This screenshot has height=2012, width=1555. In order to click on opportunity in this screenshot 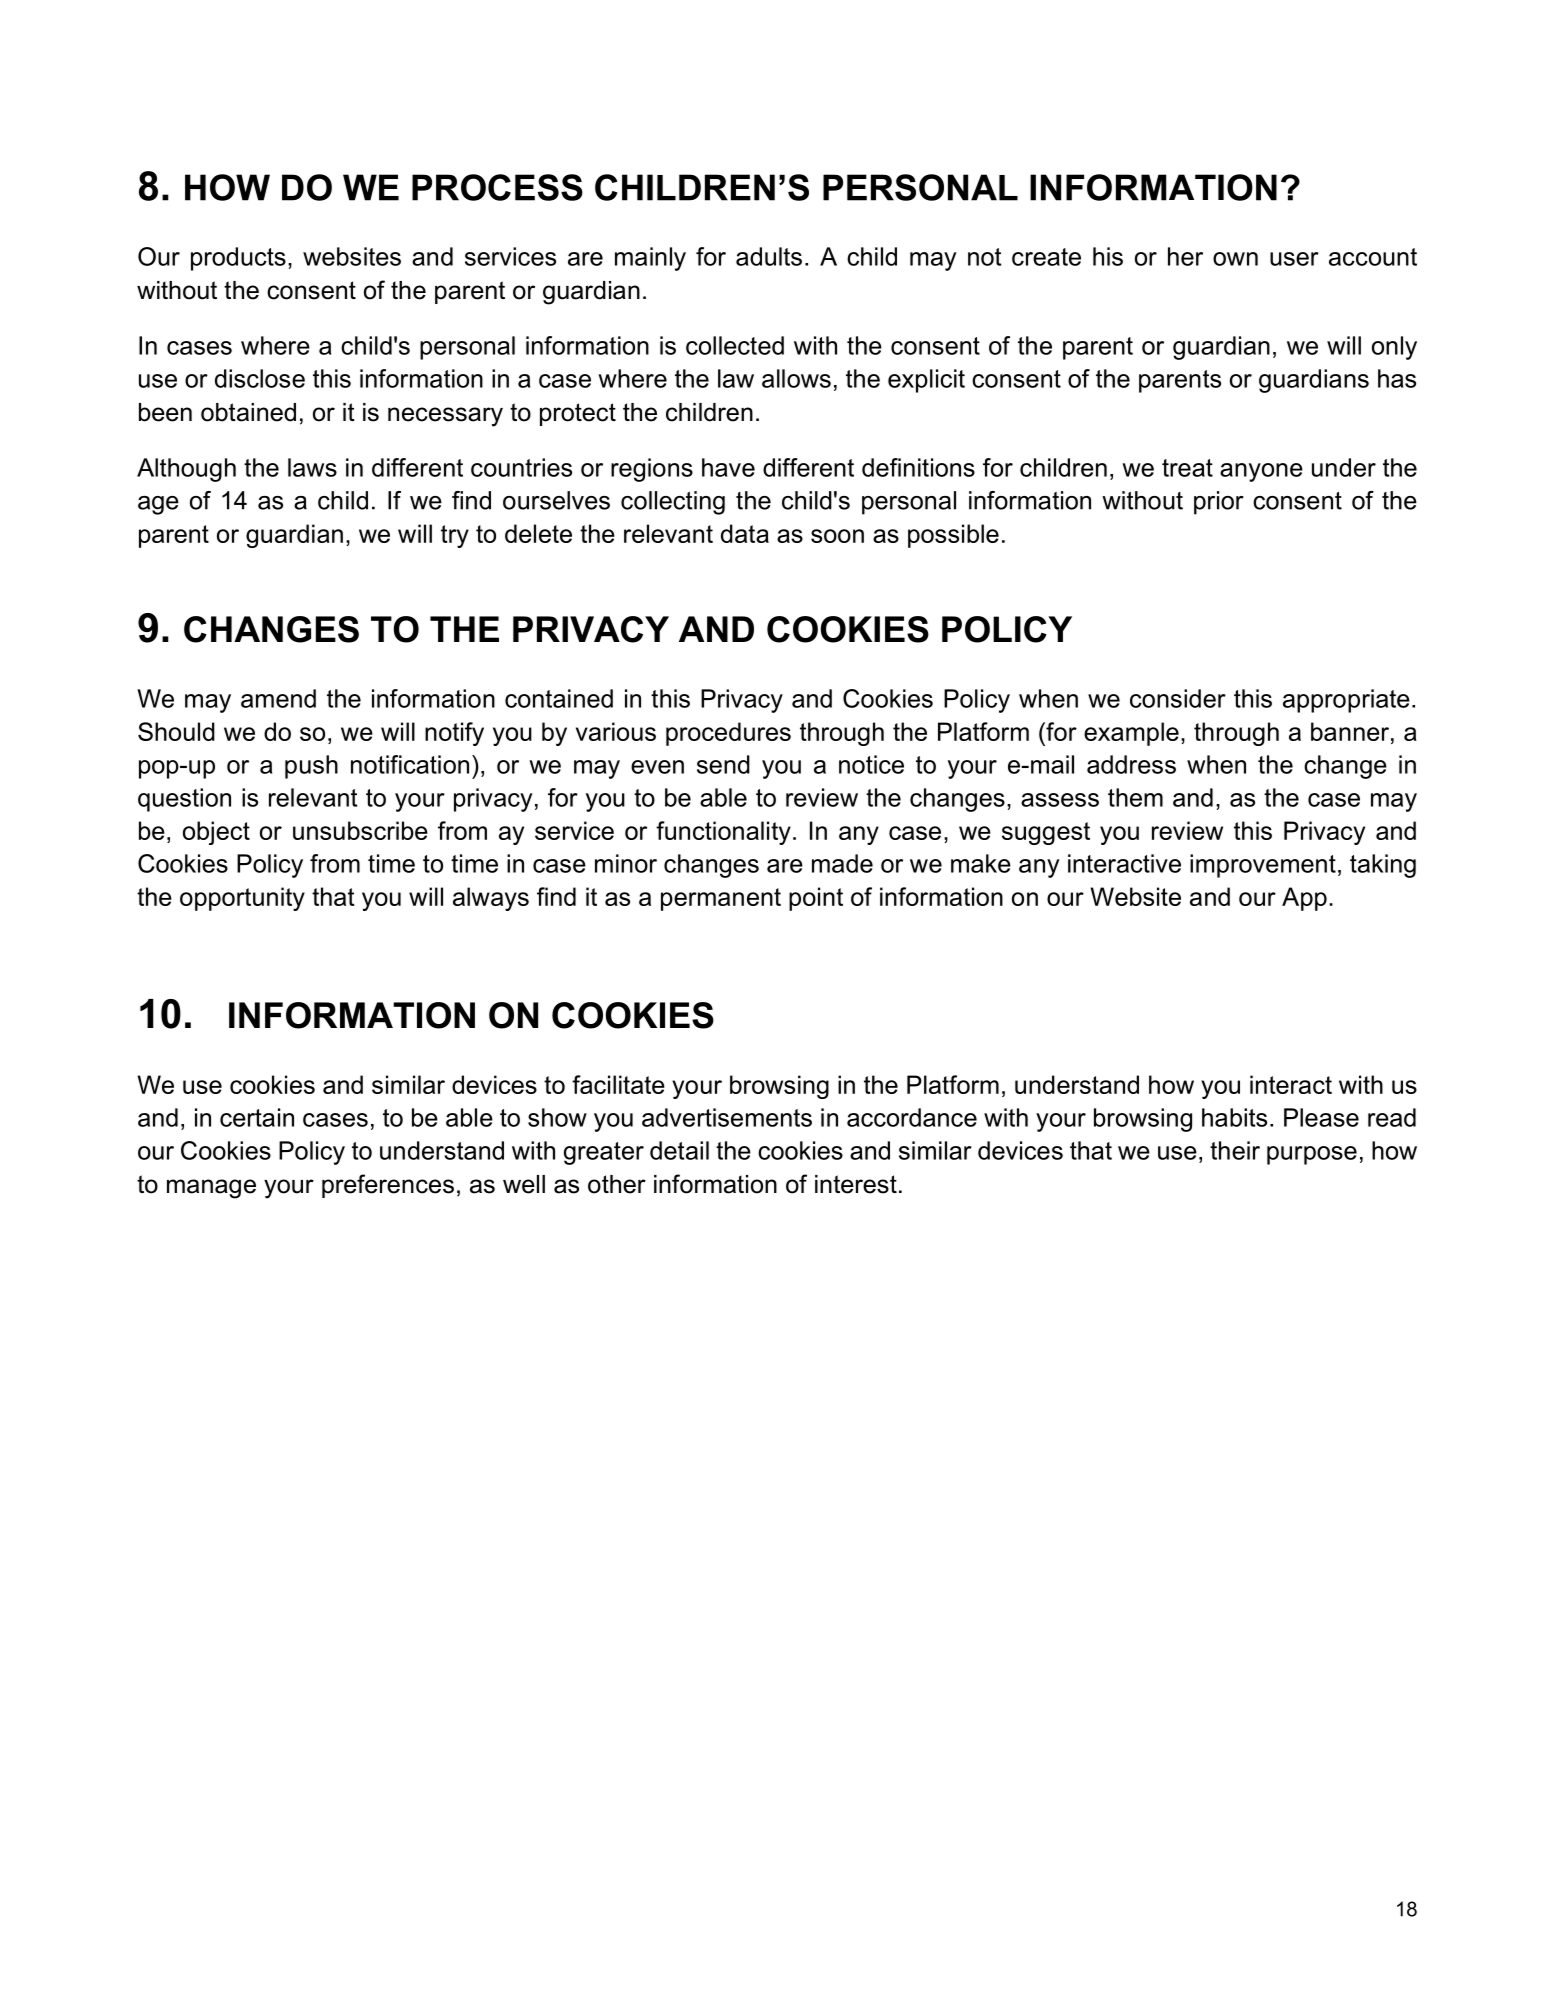, I will do `click(242, 899)`.
